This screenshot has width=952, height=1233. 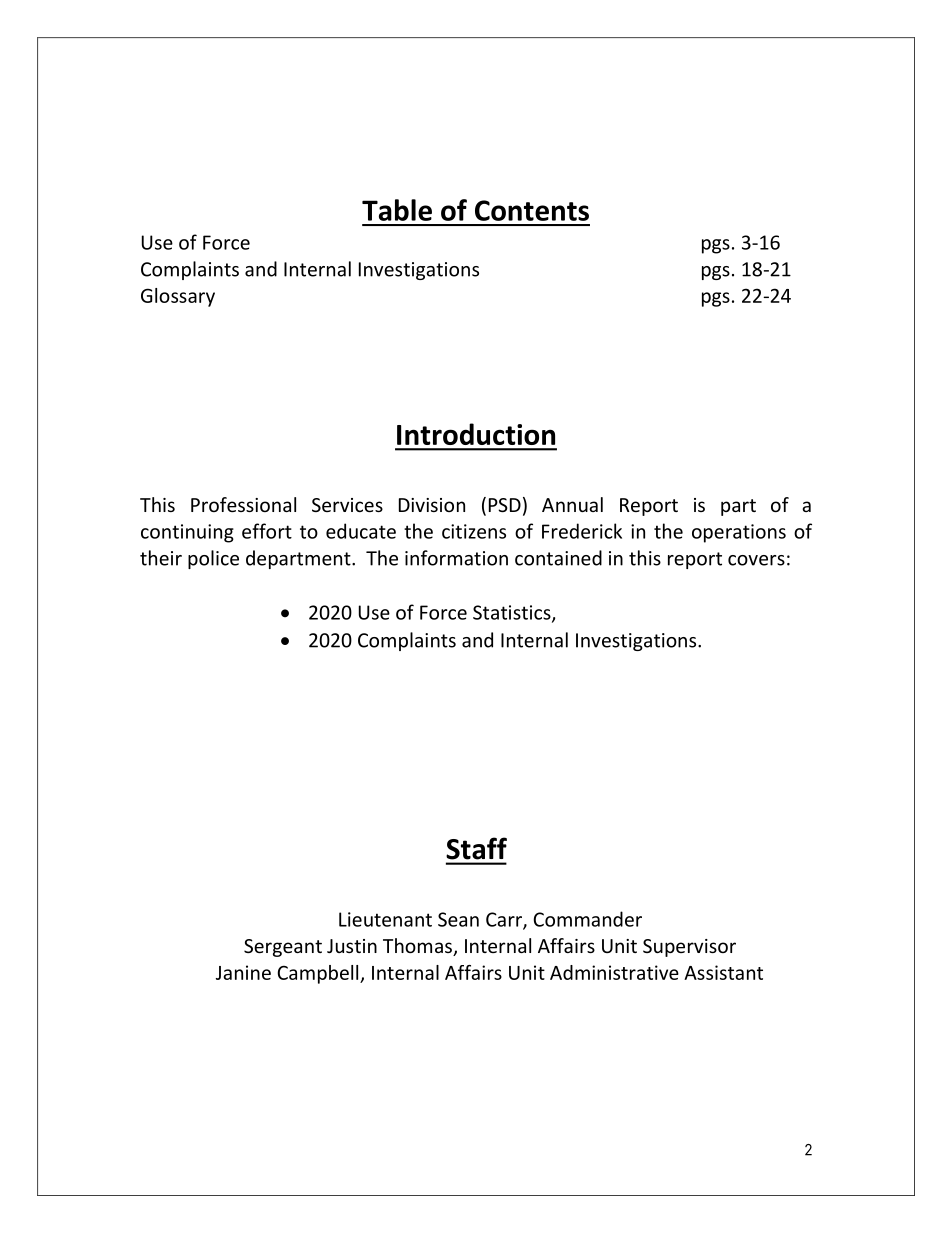 What do you see at coordinates (458, 919) in the screenshot?
I see `Sean` at bounding box center [458, 919].
